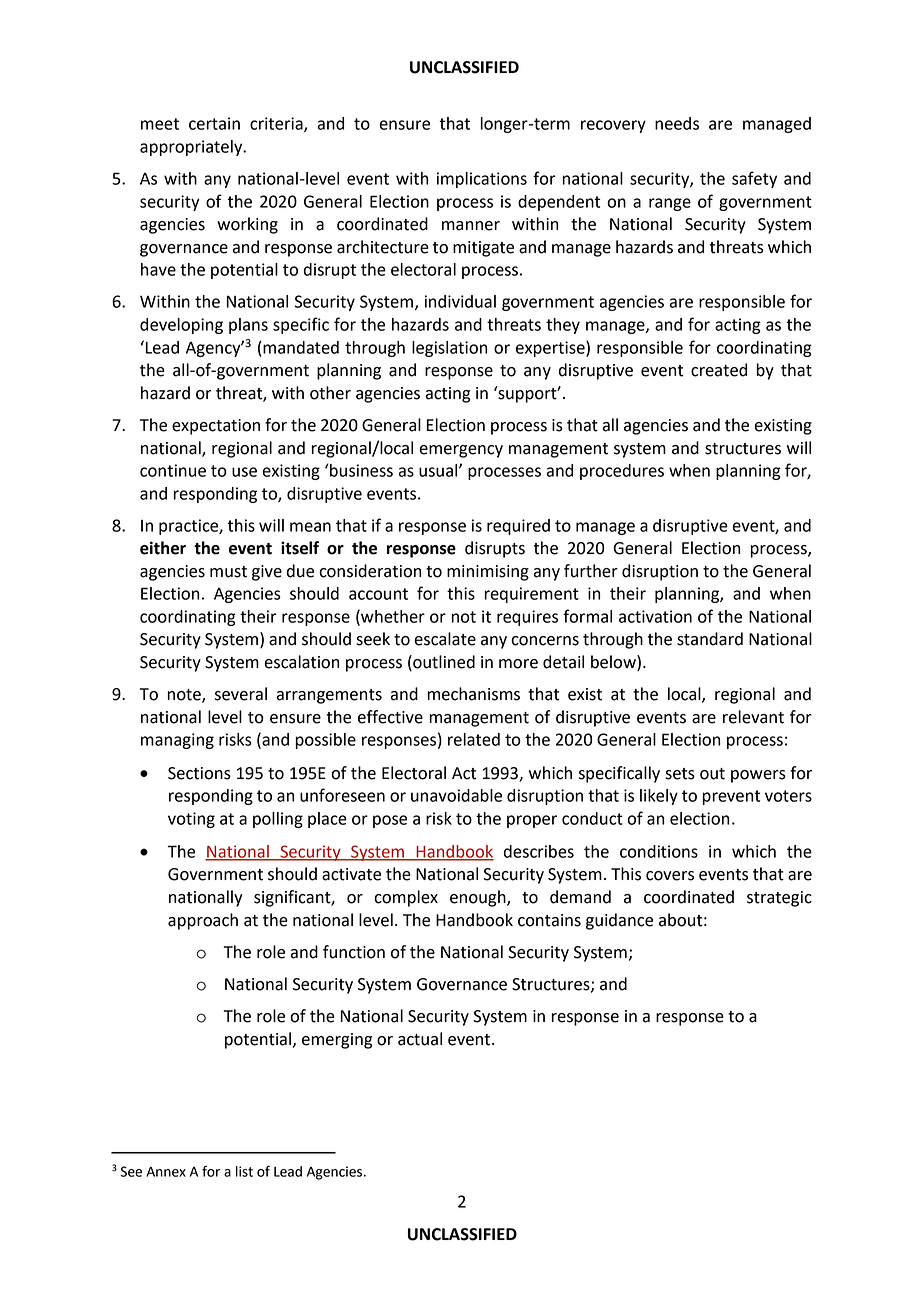 The image size is (924, 1309). Describe the element at coordinates (479, 898) in the document. I see `enough` at that location.
